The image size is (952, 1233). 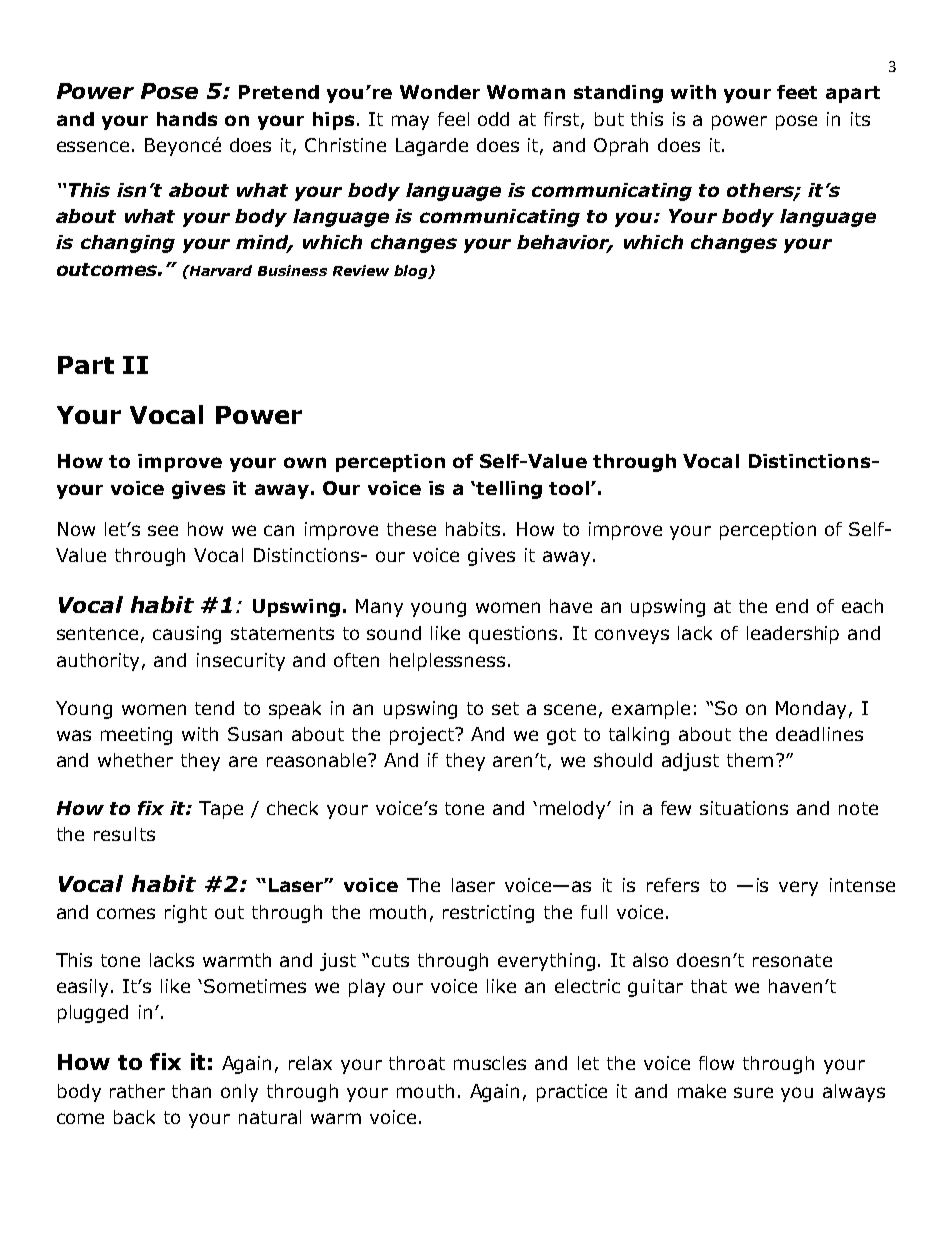 I want to click on feet, so click(x=797, y=92).
